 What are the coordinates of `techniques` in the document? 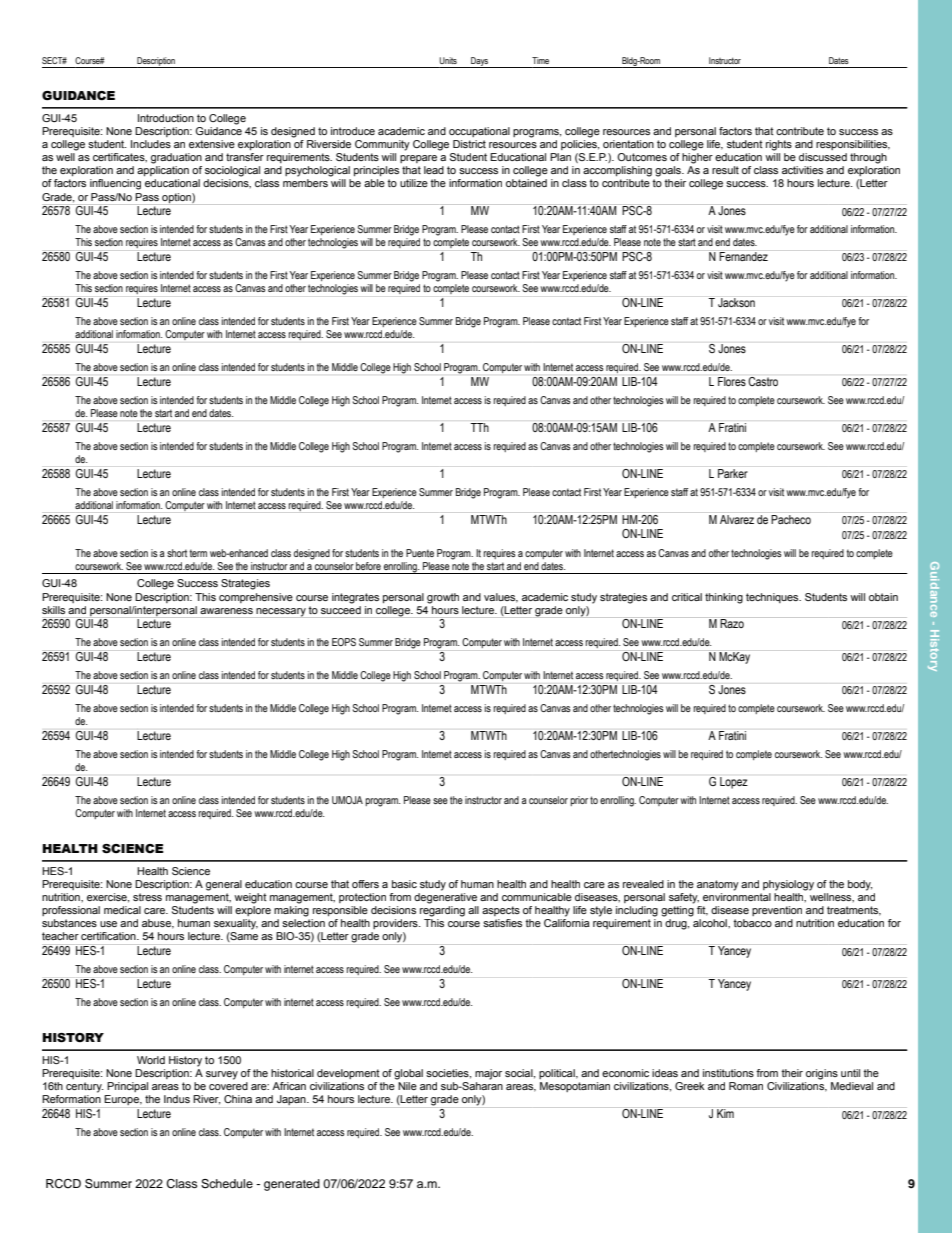 It's located at (773, 598).
